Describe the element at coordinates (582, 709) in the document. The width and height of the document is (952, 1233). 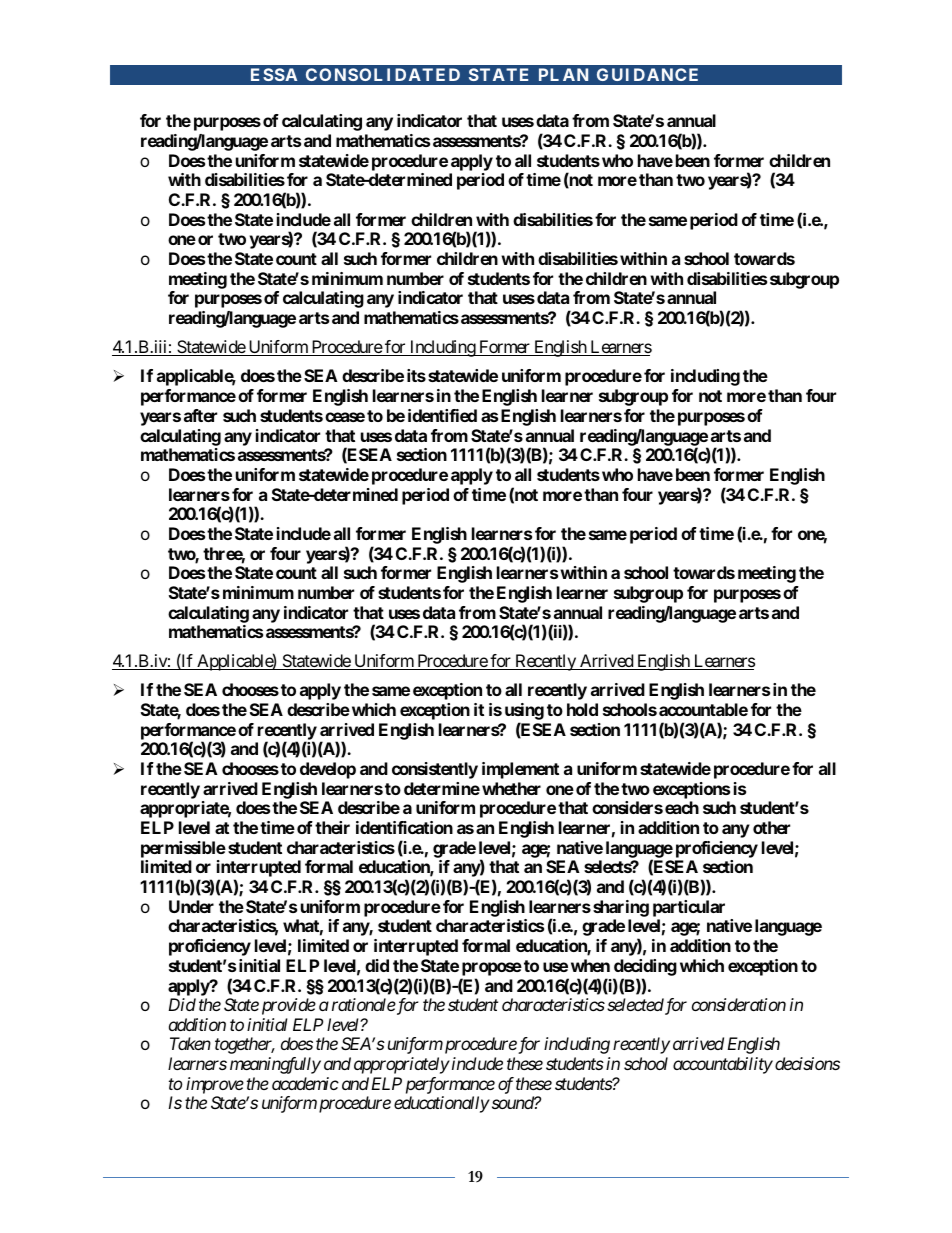
I see `hold` at that location.
